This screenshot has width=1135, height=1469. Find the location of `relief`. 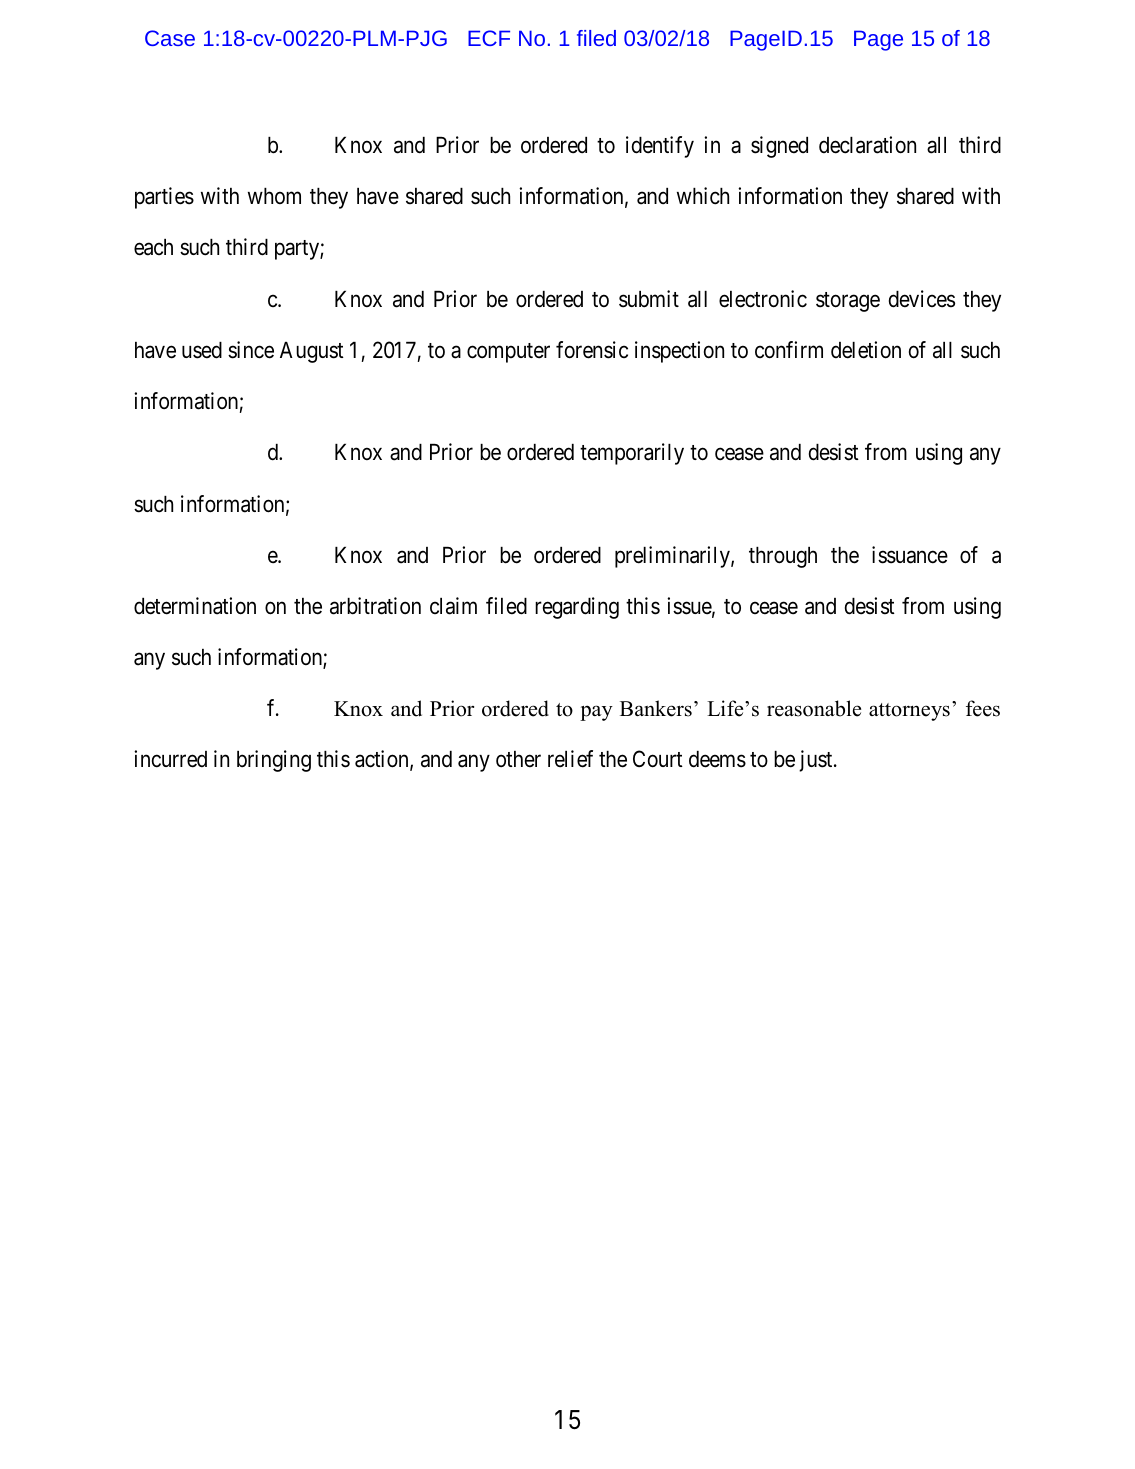

relief is located at coordinates (570, 759).
